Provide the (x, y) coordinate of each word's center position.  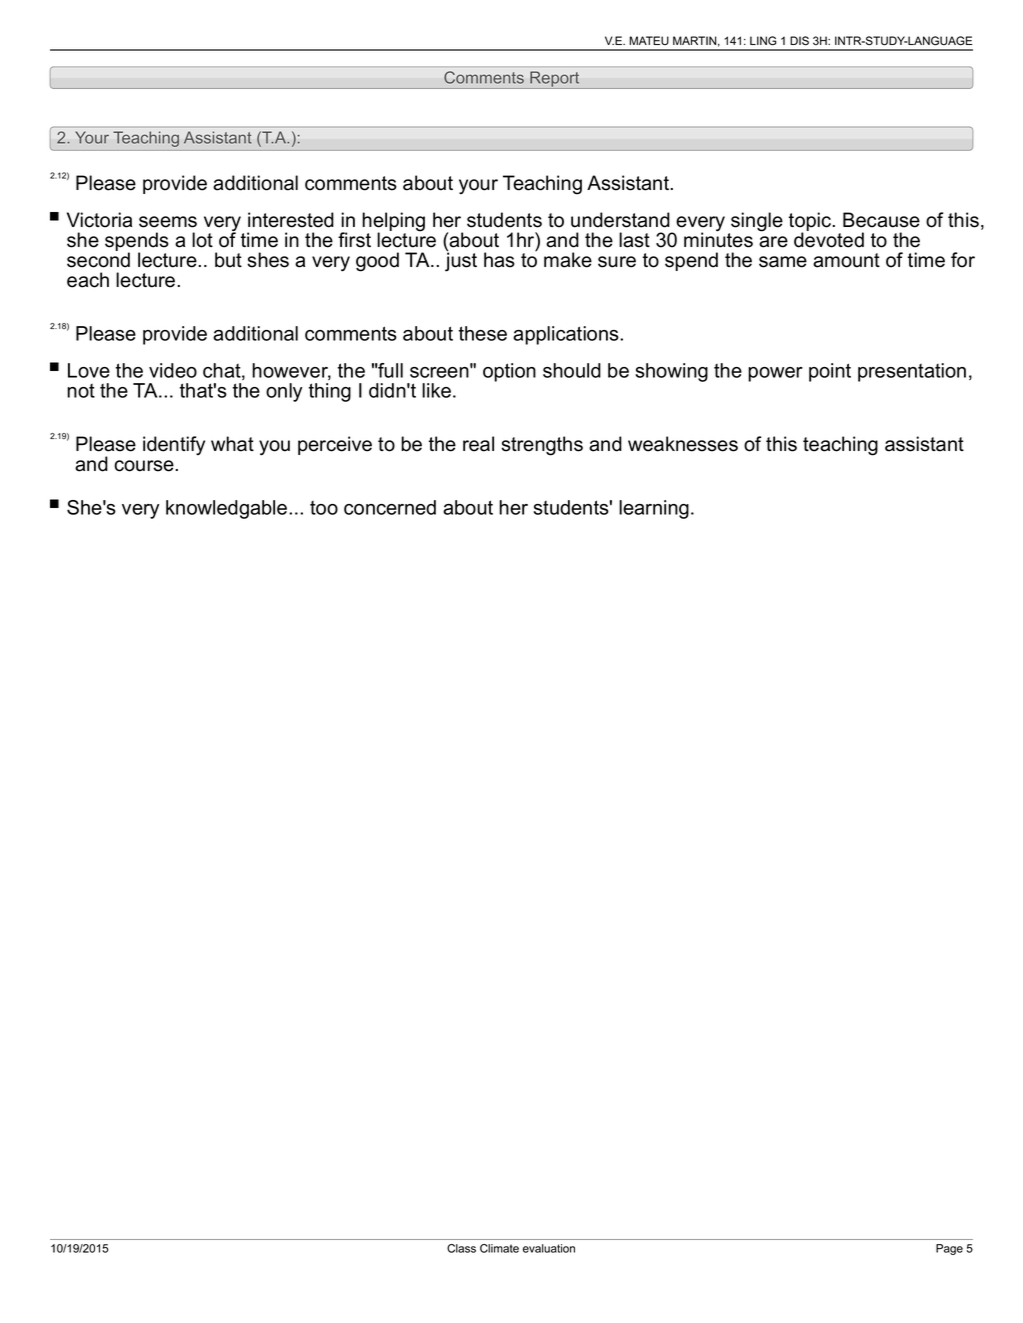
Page (949, 1249)
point (830, 372)
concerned (390, 507)
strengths (542, 446)
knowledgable (228, 509)
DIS (799, 41)
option (509, 372)
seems (168, 222)
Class (461, 1248)
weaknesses (683, 444)
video (173, 370)
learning (654, 509)
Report (555, 80)
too (324, 508)
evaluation (549, 1248)
